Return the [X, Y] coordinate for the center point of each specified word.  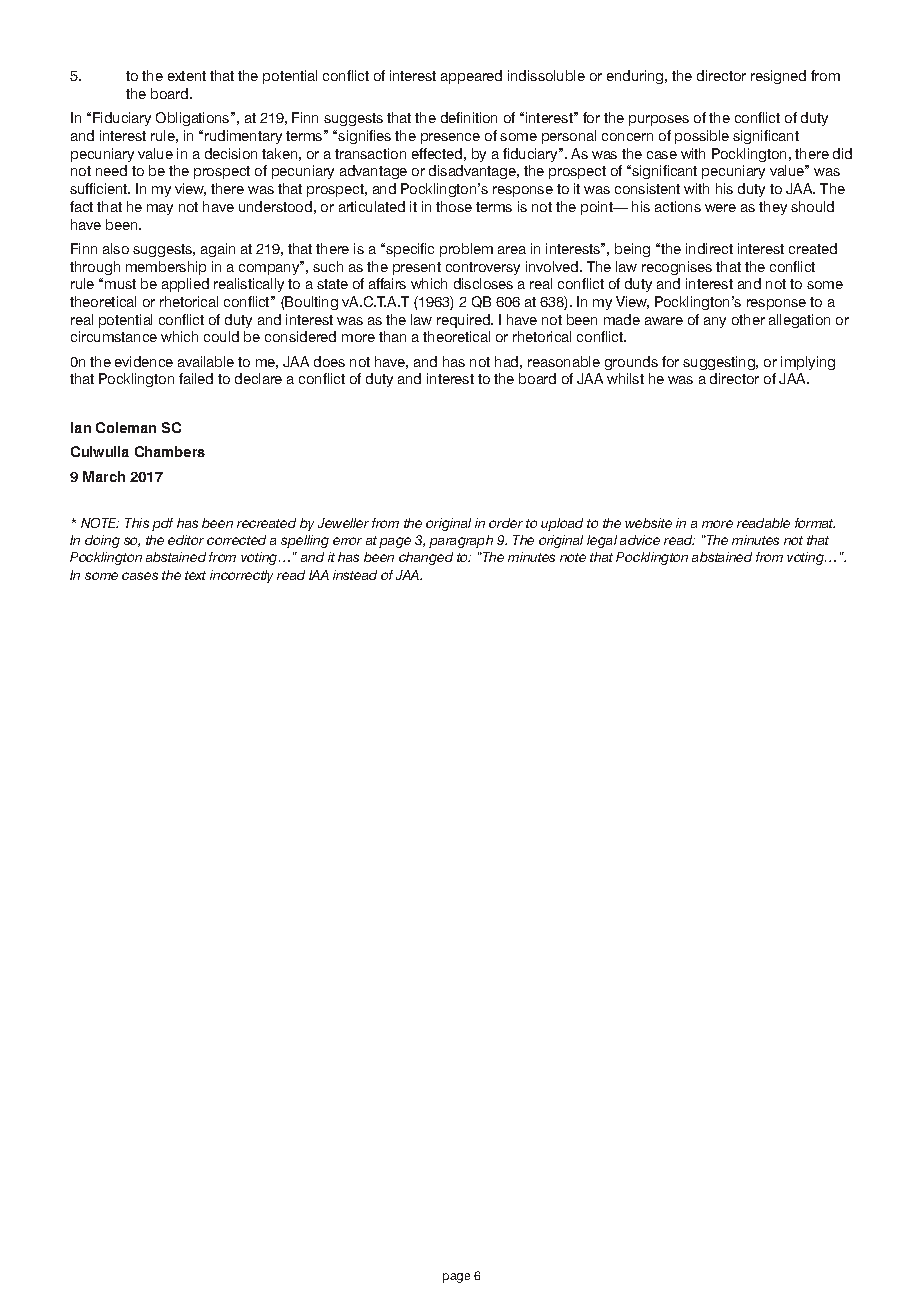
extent [187, 76]
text [195, 575]
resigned [778, 77]
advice [640, 540]
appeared [471, 77]
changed [426, 558]
